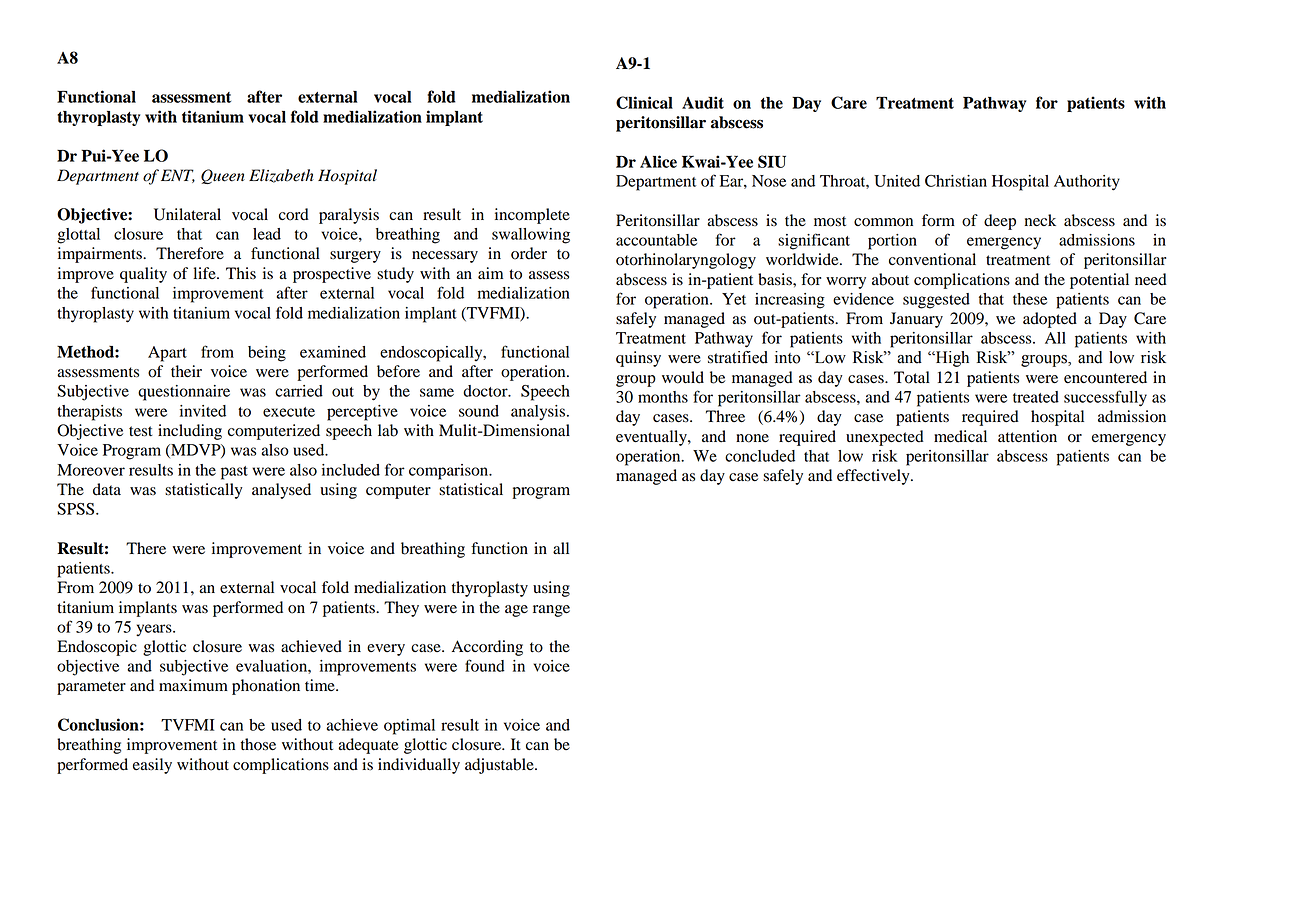  What do you see at coordinates (223, 176) in the image?
I see `Queen` at bounding box center [223, 176].
